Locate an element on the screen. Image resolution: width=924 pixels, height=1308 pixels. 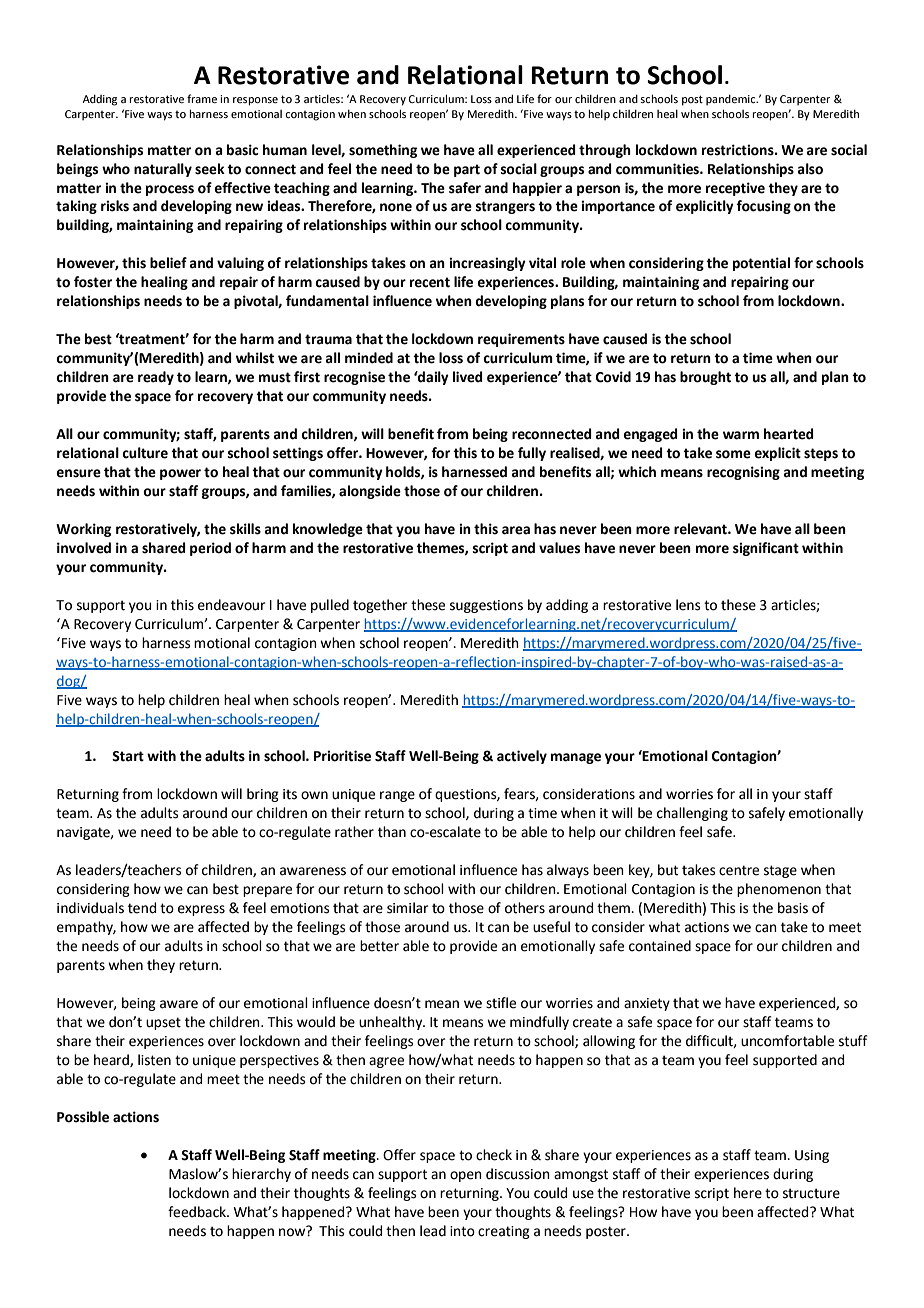
naturally is located at coordinates (163, 170).
